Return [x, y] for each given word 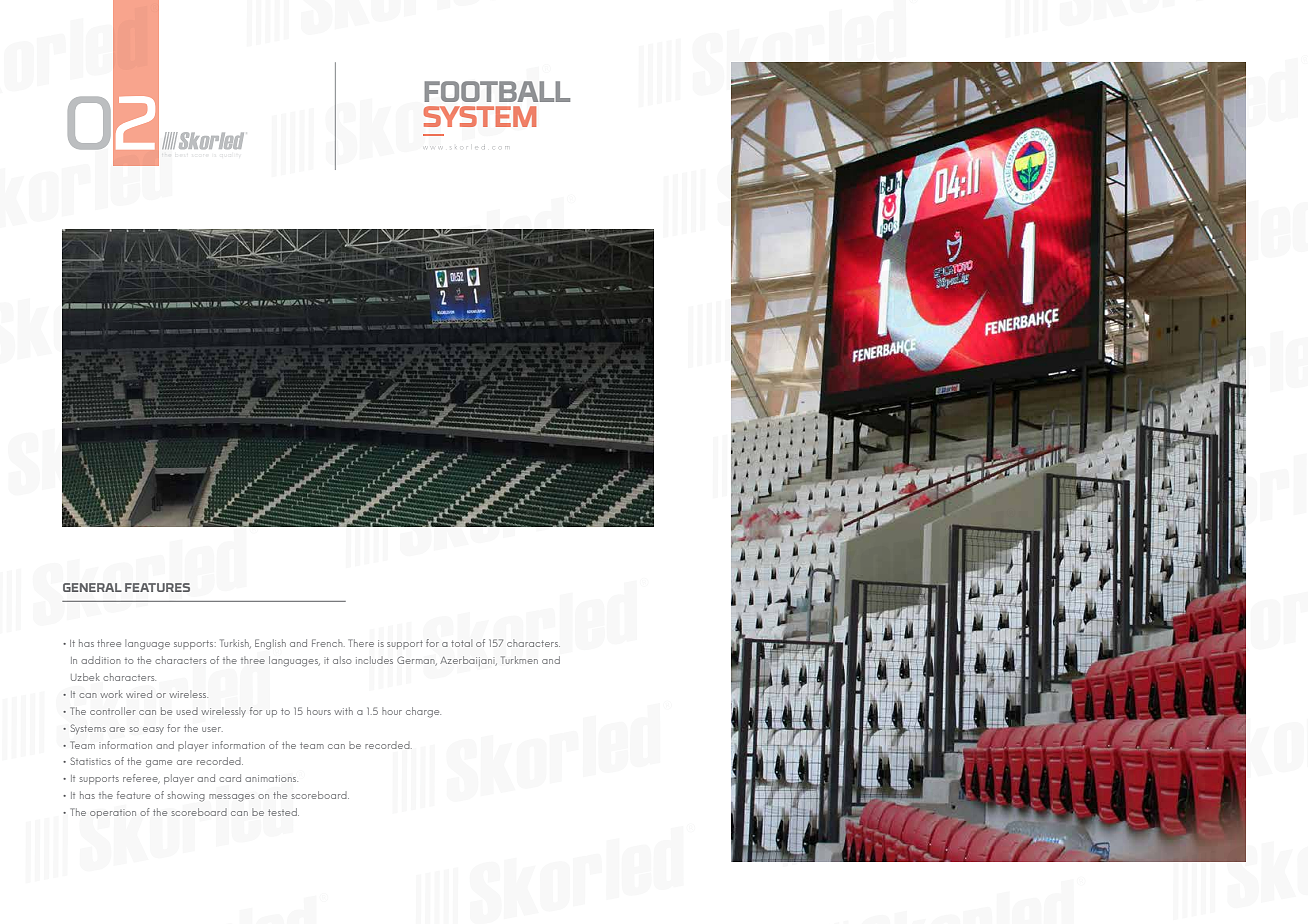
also [342, 660]
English [270, 644]
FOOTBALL [497, 91]
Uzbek [85, 677]
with [343, 711]
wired [139, 694]
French [328, 643]
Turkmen [519, 660]
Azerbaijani [468, 661]
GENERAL [92, 587]
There [361, 643]
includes [374, 660]
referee [141, 779]
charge [423, 712]
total [461, 643]
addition [101, 660]
